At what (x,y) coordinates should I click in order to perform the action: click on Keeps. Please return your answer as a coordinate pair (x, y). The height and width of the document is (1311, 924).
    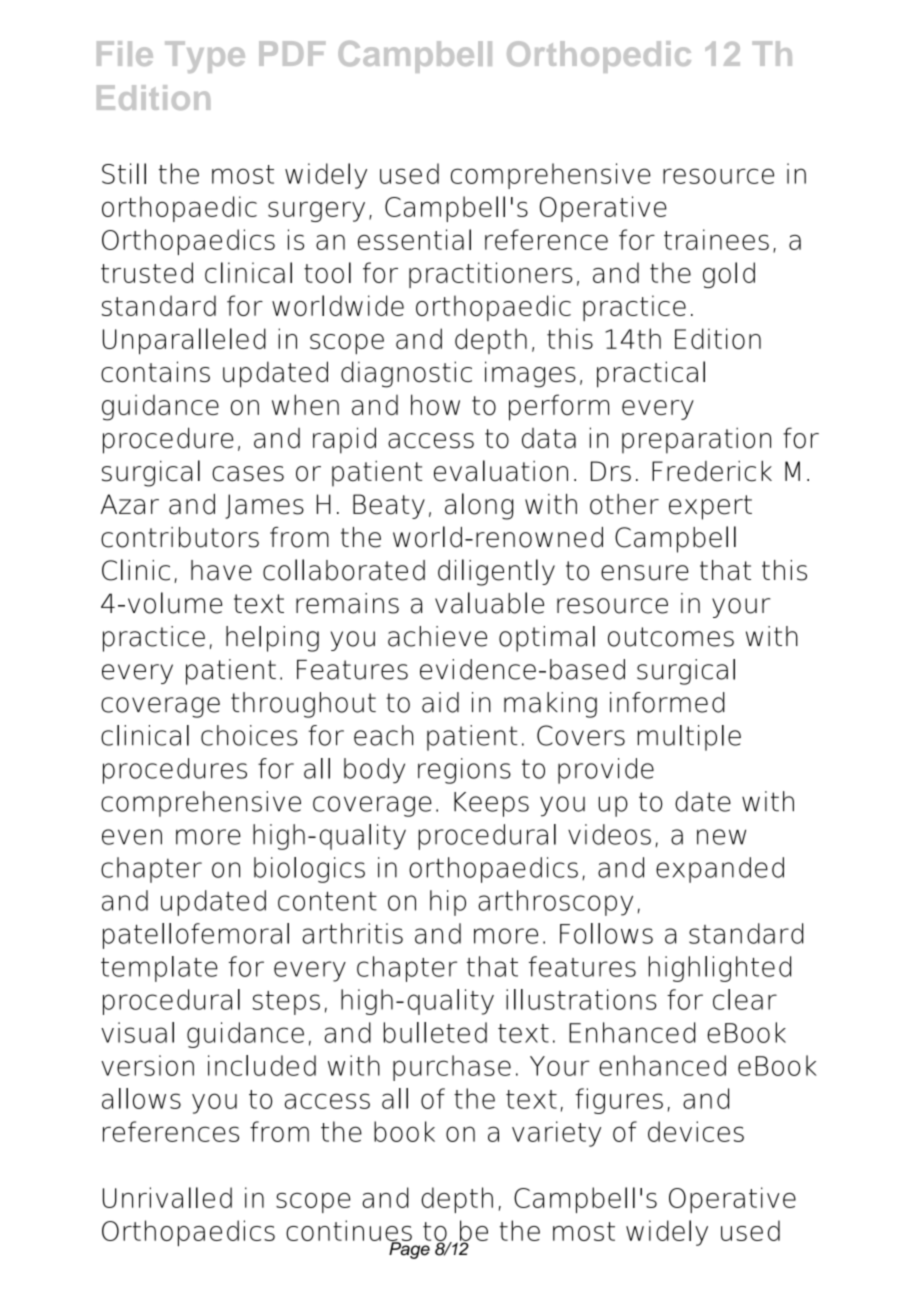
    Looking at the image, I should click on (491, 804).
